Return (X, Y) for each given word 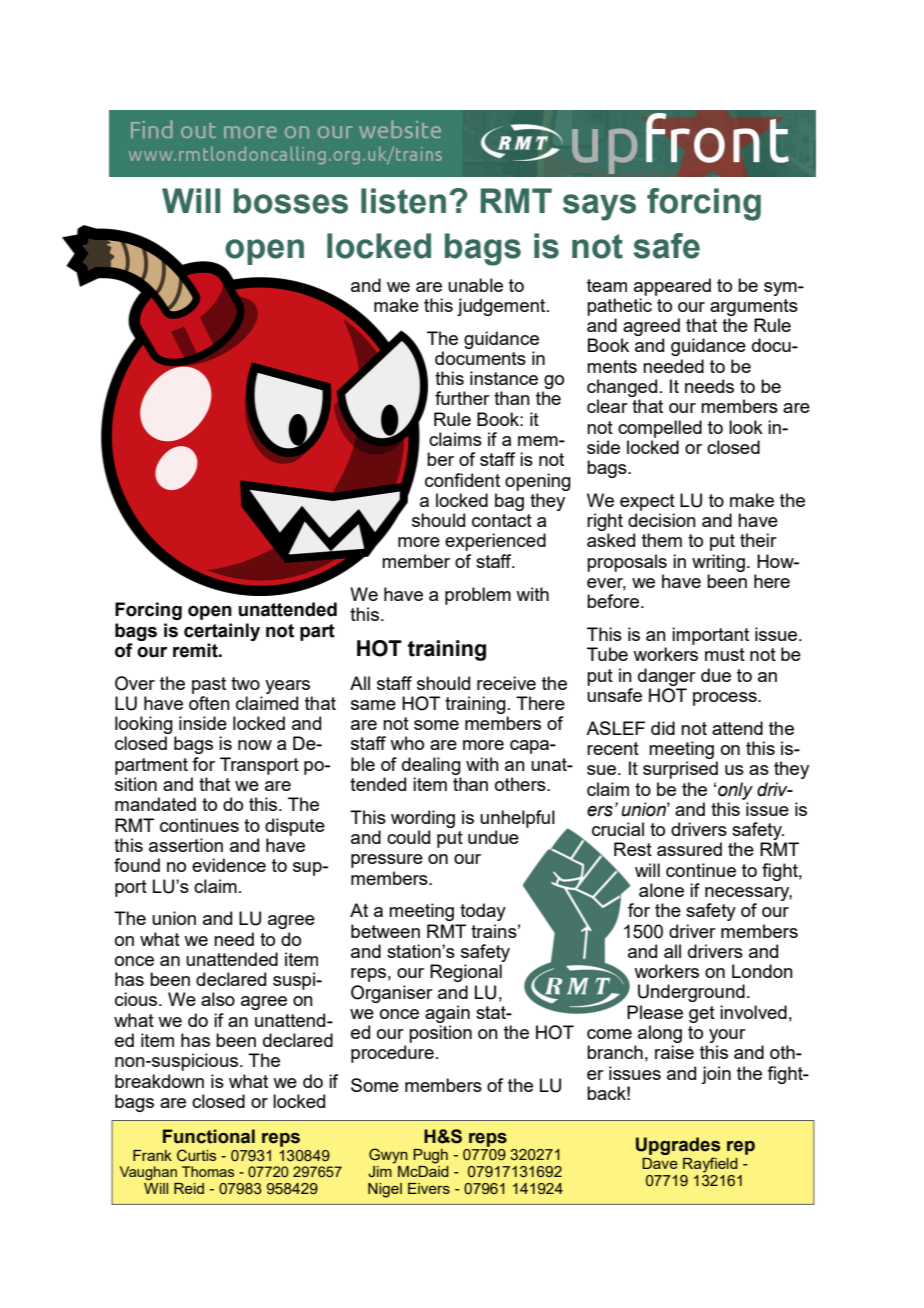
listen (403, 201)
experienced (495, 542)
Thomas (208, 1171)
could (408, 837)
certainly (222, 632)
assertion (186, 845)
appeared (672, 287)
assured (689, 849)
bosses (291, 201)
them (662, 540)
